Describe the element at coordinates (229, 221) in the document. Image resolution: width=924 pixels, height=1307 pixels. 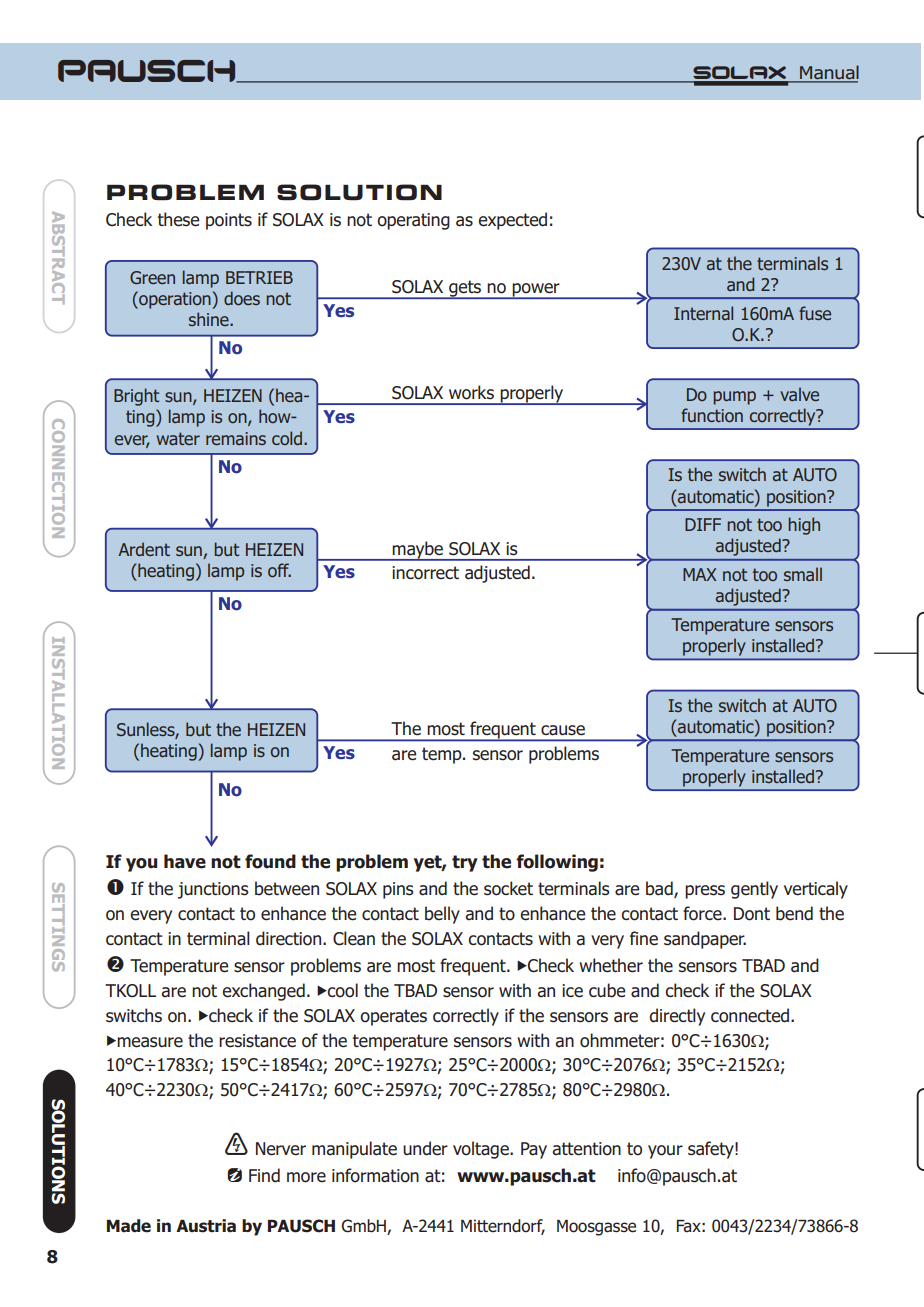
I see `points` at that location.
